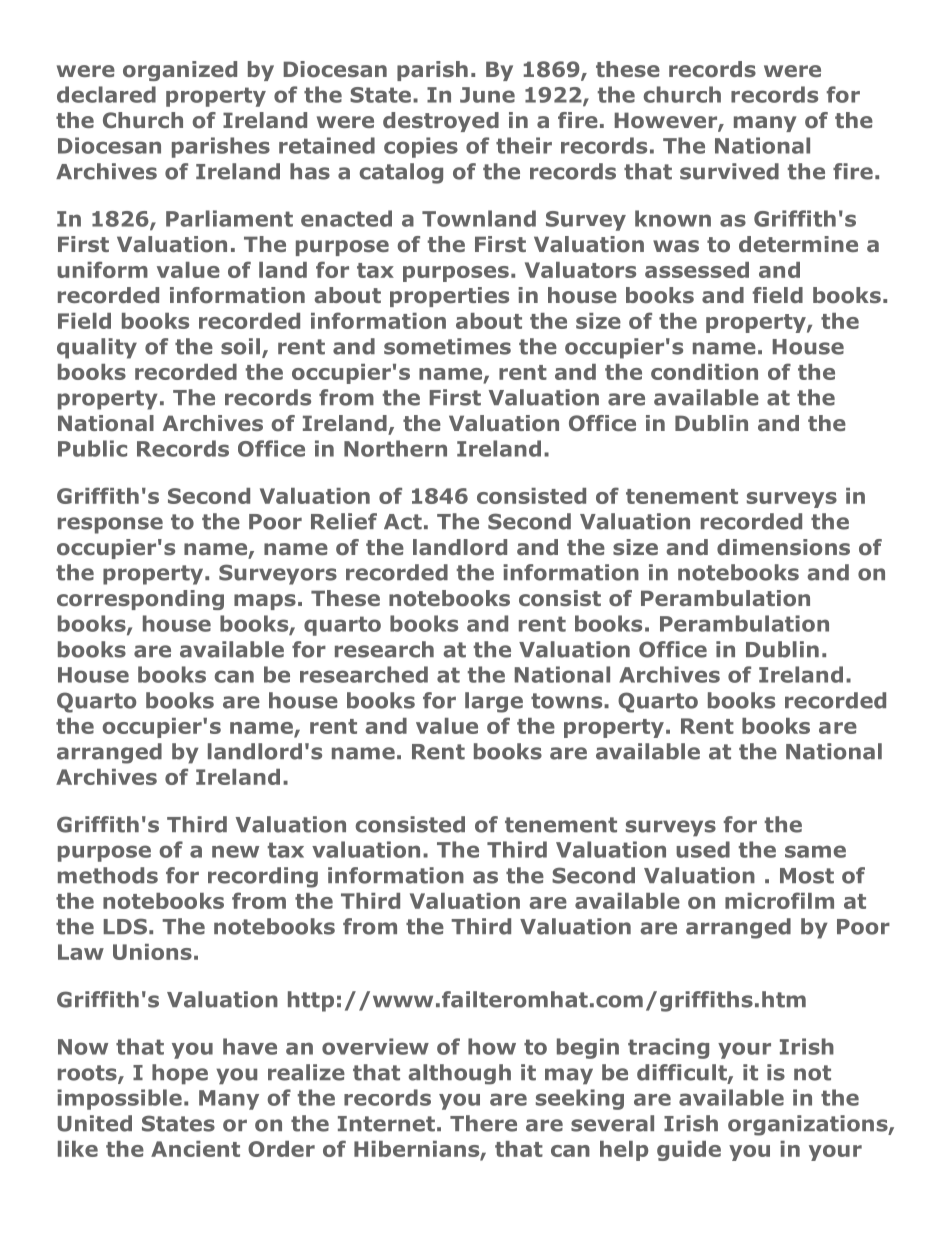 This page has width=952, height=1233. What do you see at coordinates (441, 122) in the page?
I see `destroyed` at bounding box center [441, 122].
